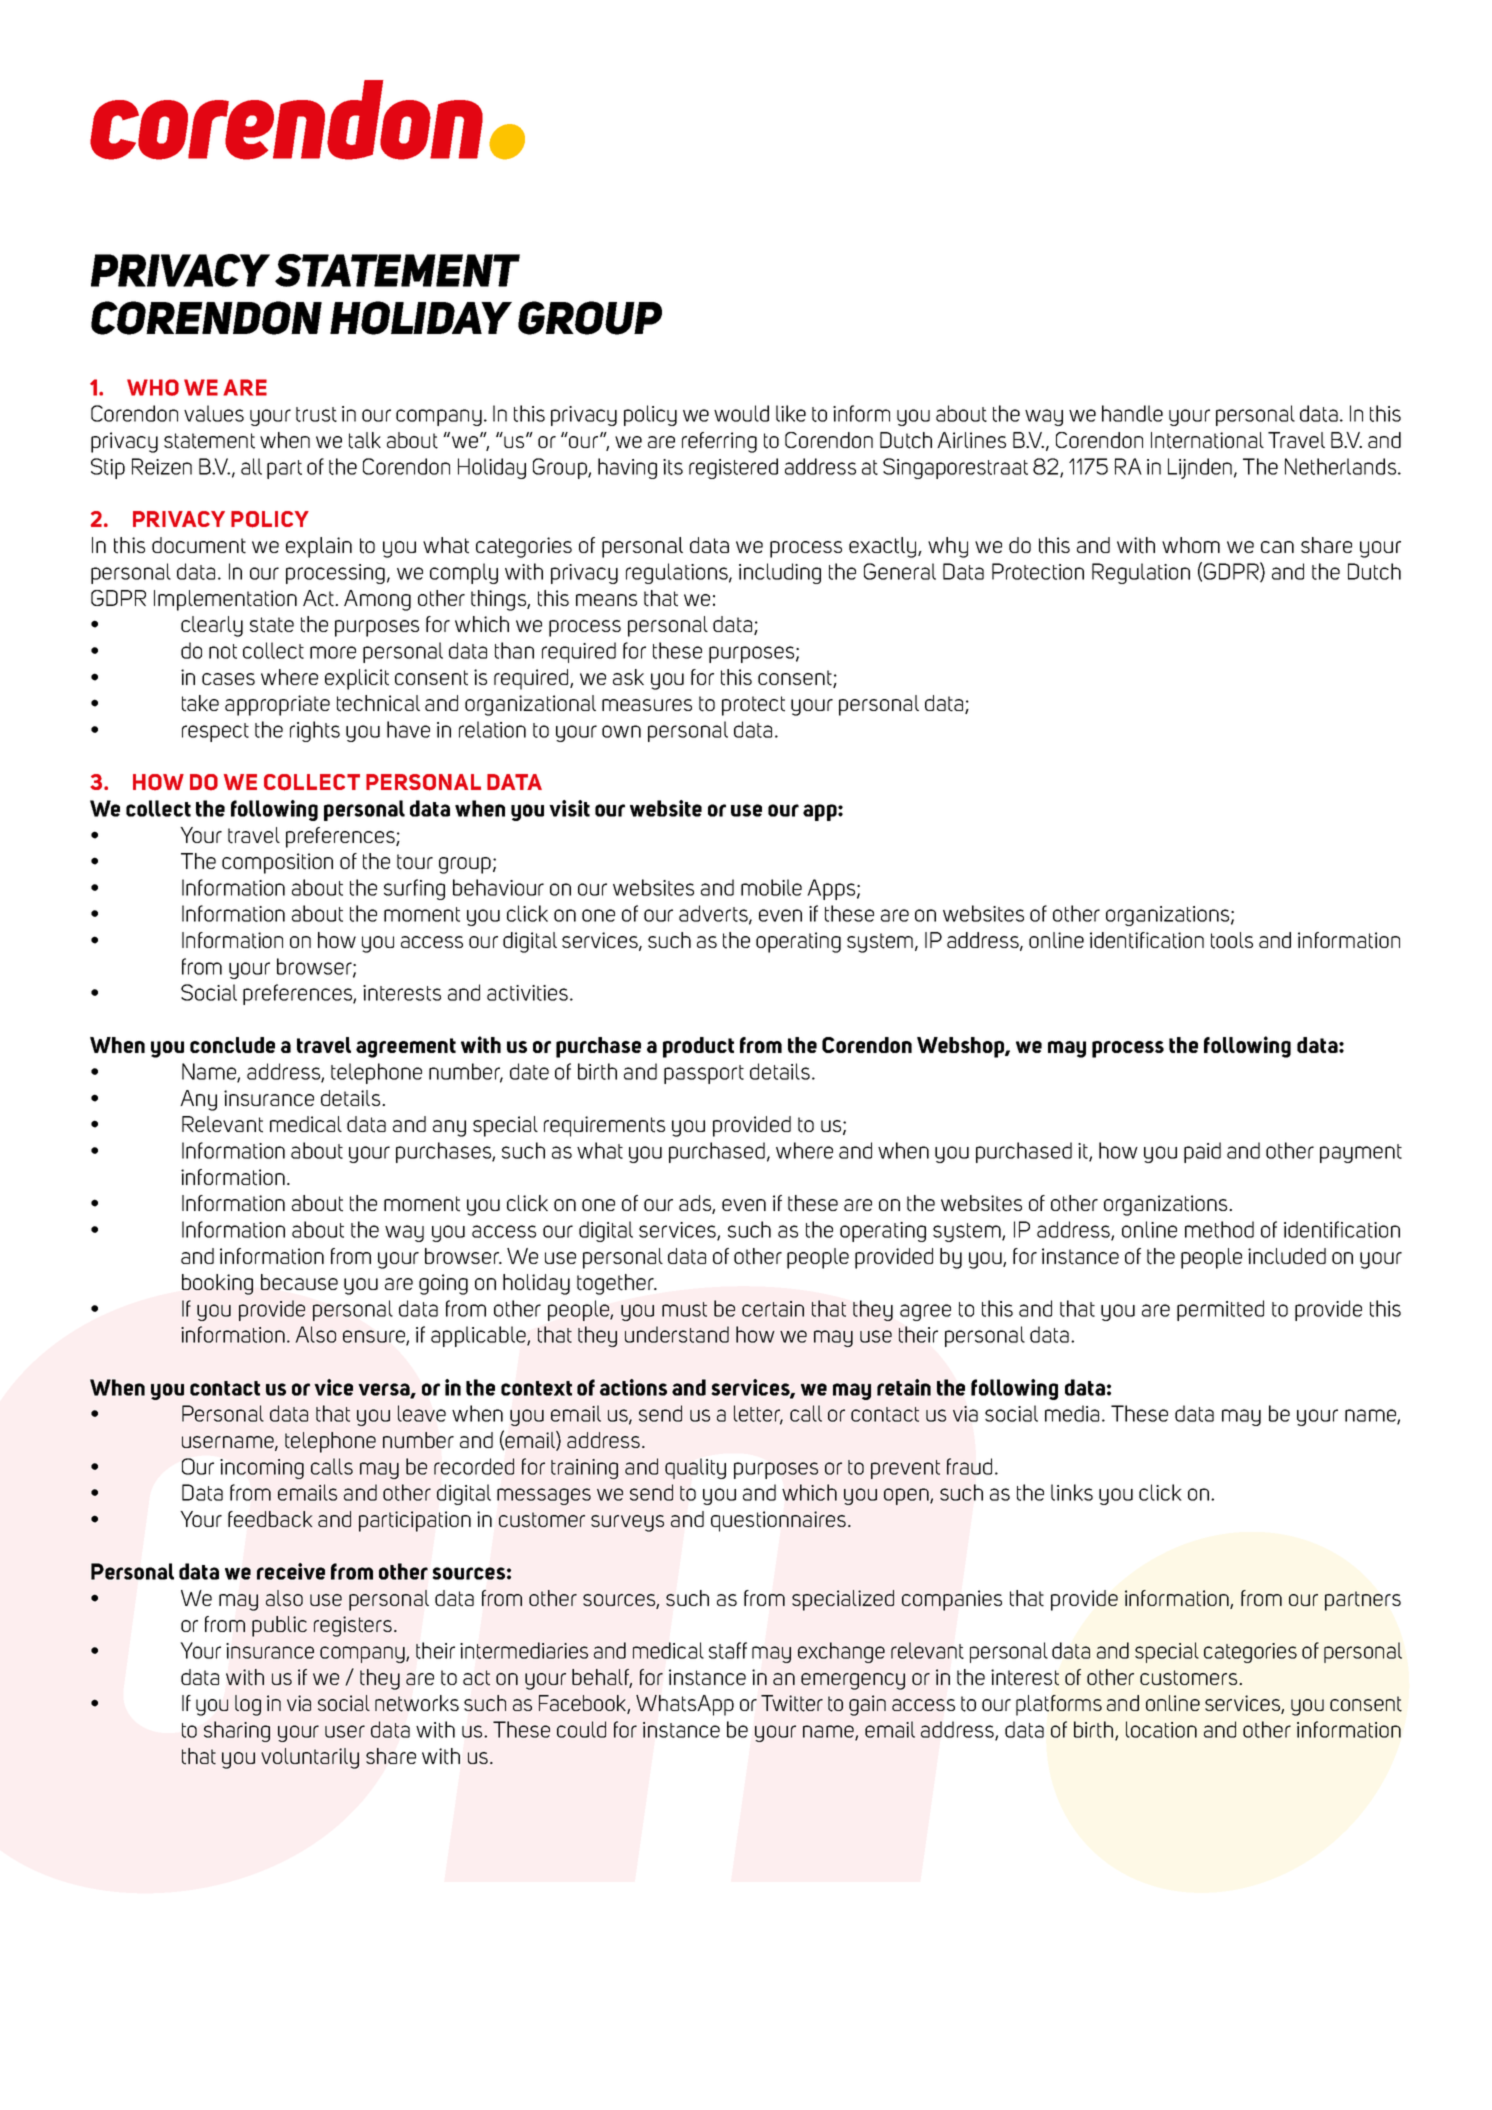 The width and height of the screenshot is (1492, 2110). What do you see at coordinates (365, 440) in the screenshot?
I see `talk` at bounding box center [365, 440].
